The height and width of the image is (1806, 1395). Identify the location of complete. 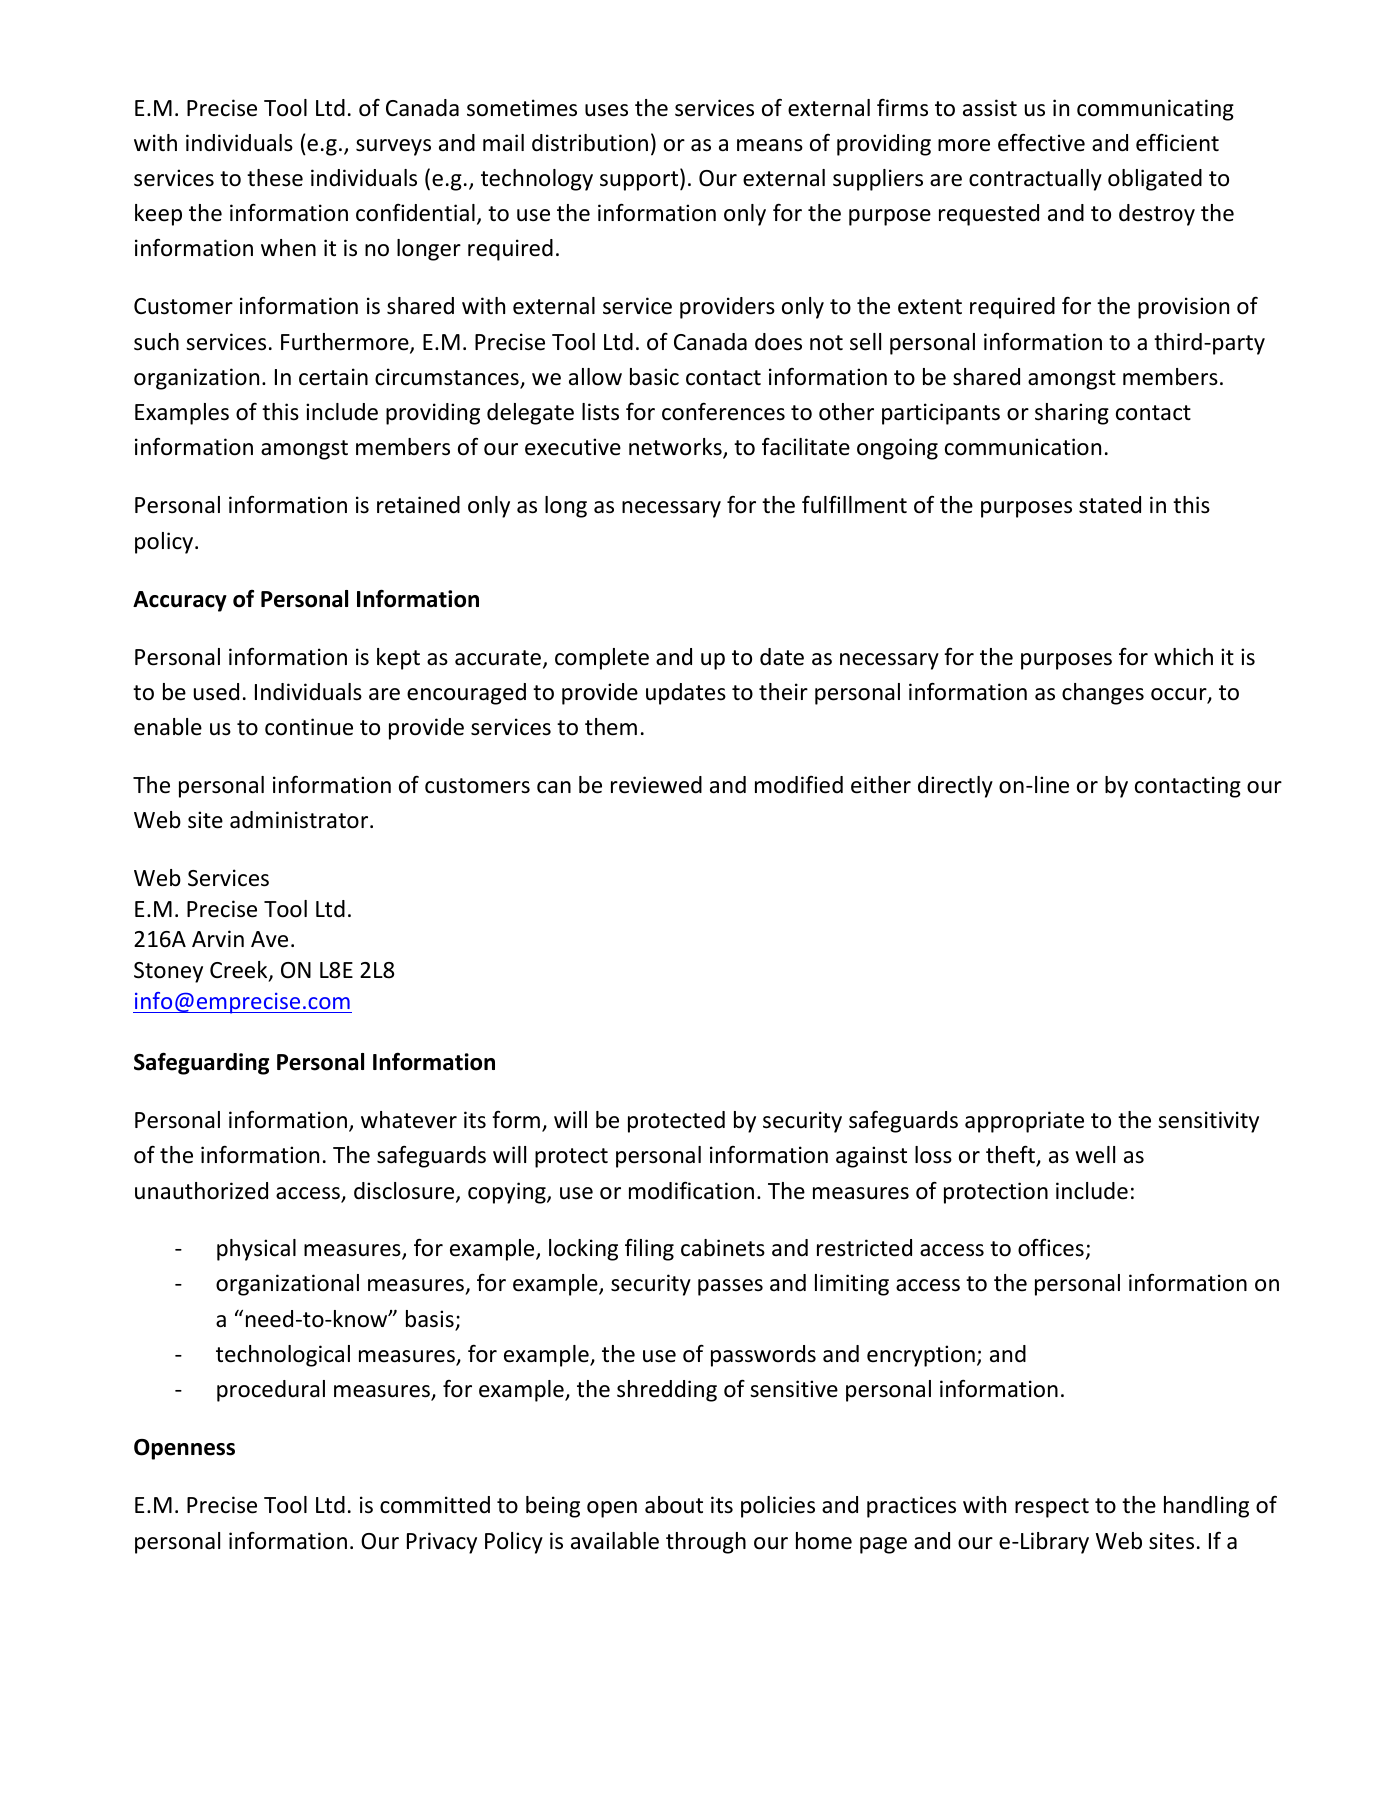
(602, 659).
